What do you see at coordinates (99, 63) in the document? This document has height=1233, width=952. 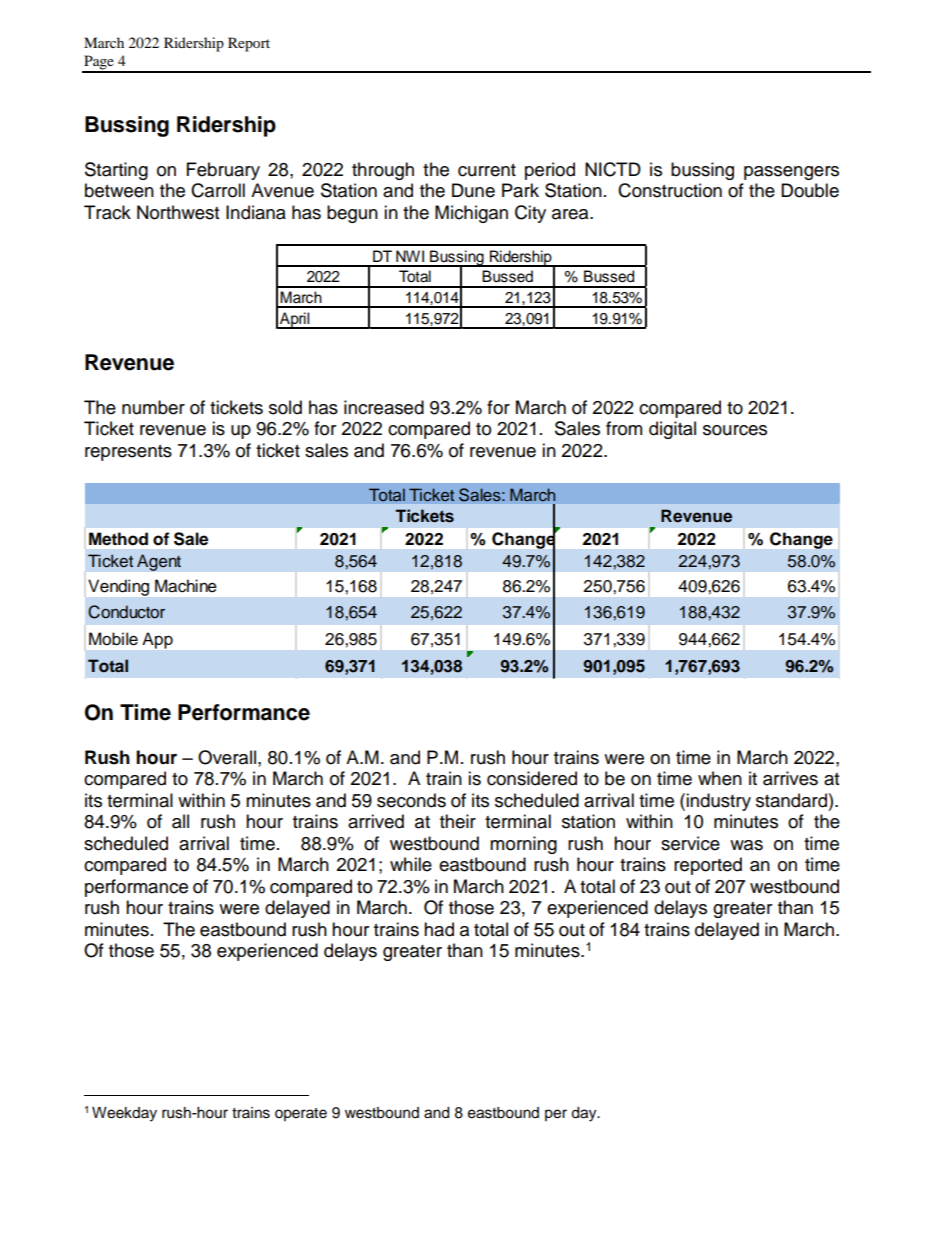 I see `Page` at bounding box center [99, 63].
